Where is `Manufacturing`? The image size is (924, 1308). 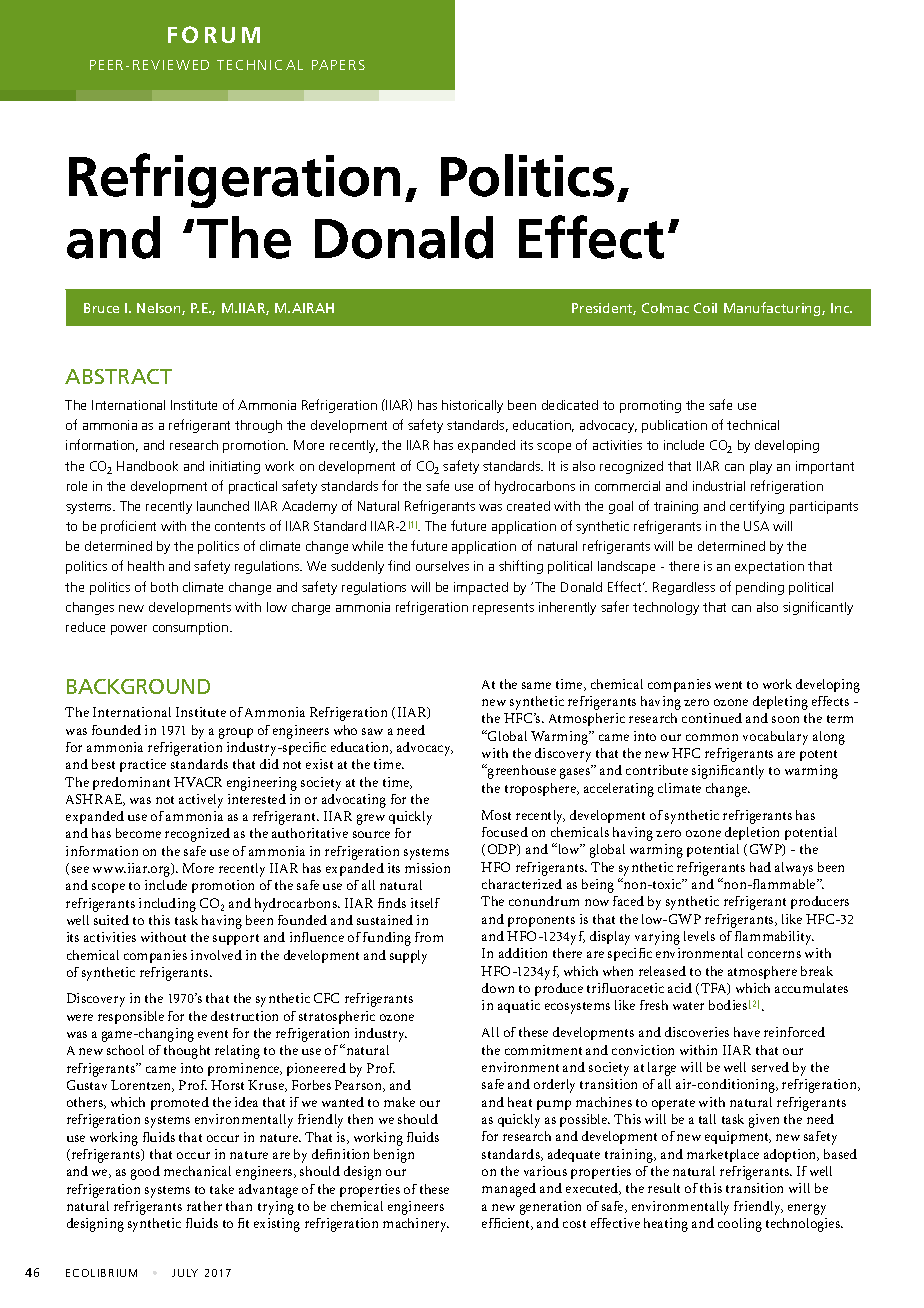
Manufacturing is located at coordinates (773, 309).
